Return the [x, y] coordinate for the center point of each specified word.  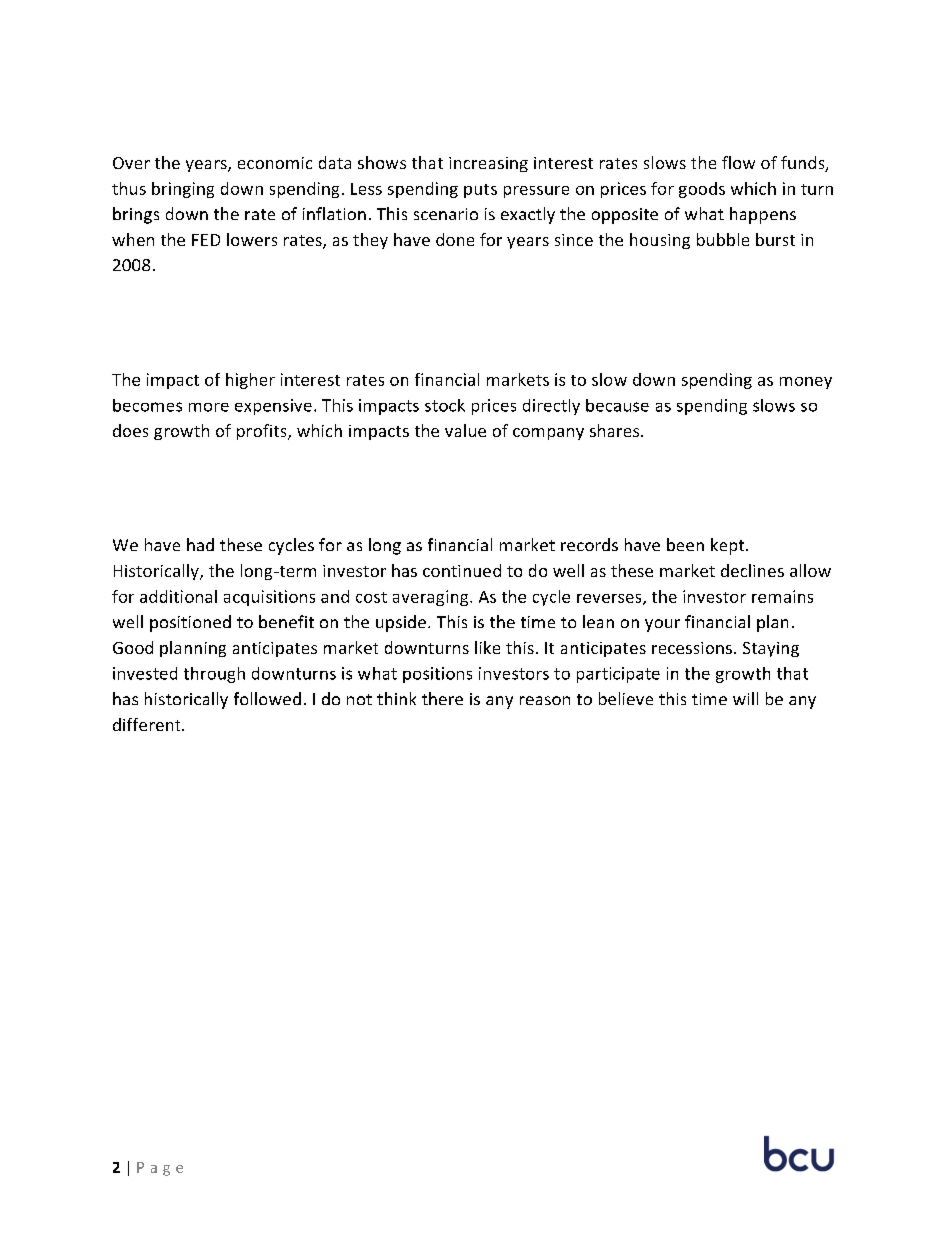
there [442, 698]
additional [178, 596]
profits [263, 432]
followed [267, 698]
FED [206, 240]
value [465, 430]
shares [616, 430]
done [455, 239]
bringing [183, 190]
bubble [723, 239]
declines [752, 570]
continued [462, 570]
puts [480, 191]
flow [738, 162]
